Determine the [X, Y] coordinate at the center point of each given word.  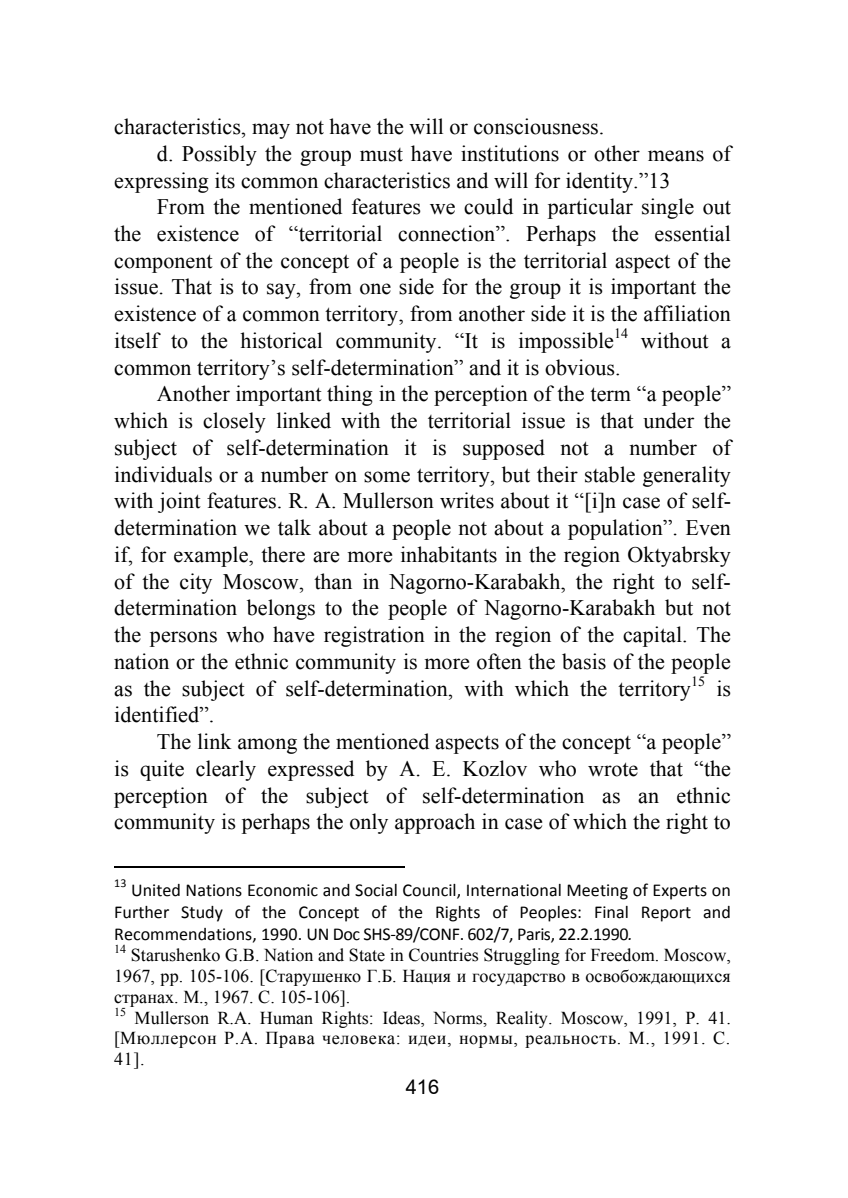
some [387, 477]
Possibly [219, 155]
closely [234, 422]
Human [286, 1018]
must [381, 155]
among [267, 746]
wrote [613, 770]
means [676, 156]
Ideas [402, 1018]
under [669, 420]
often [499, 661]
